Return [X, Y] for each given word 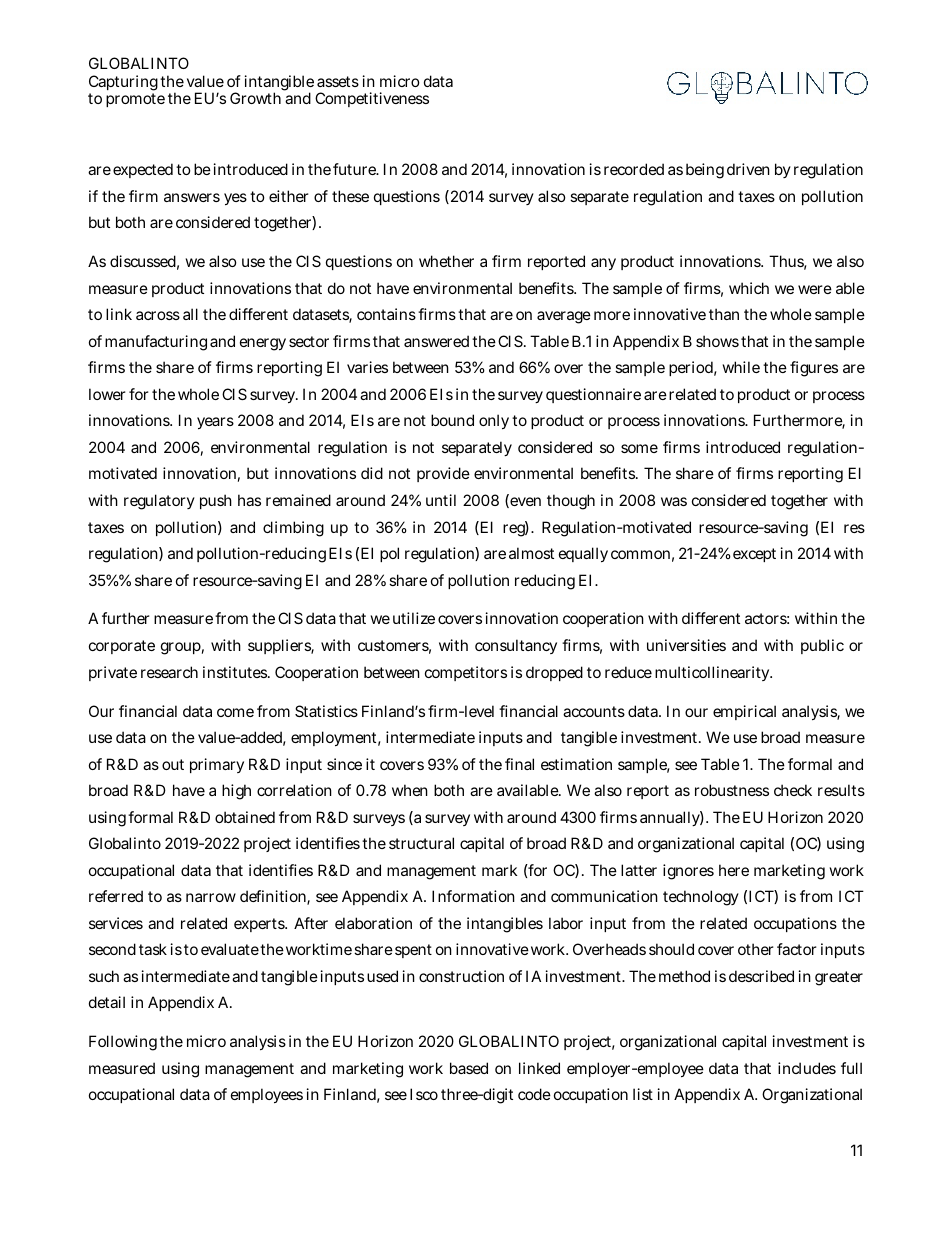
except [754, 555]
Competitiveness [372, 99]
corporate [122, 647]
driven [748, 169]
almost [531, 553]
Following [123, 1043]
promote [135, 100]
